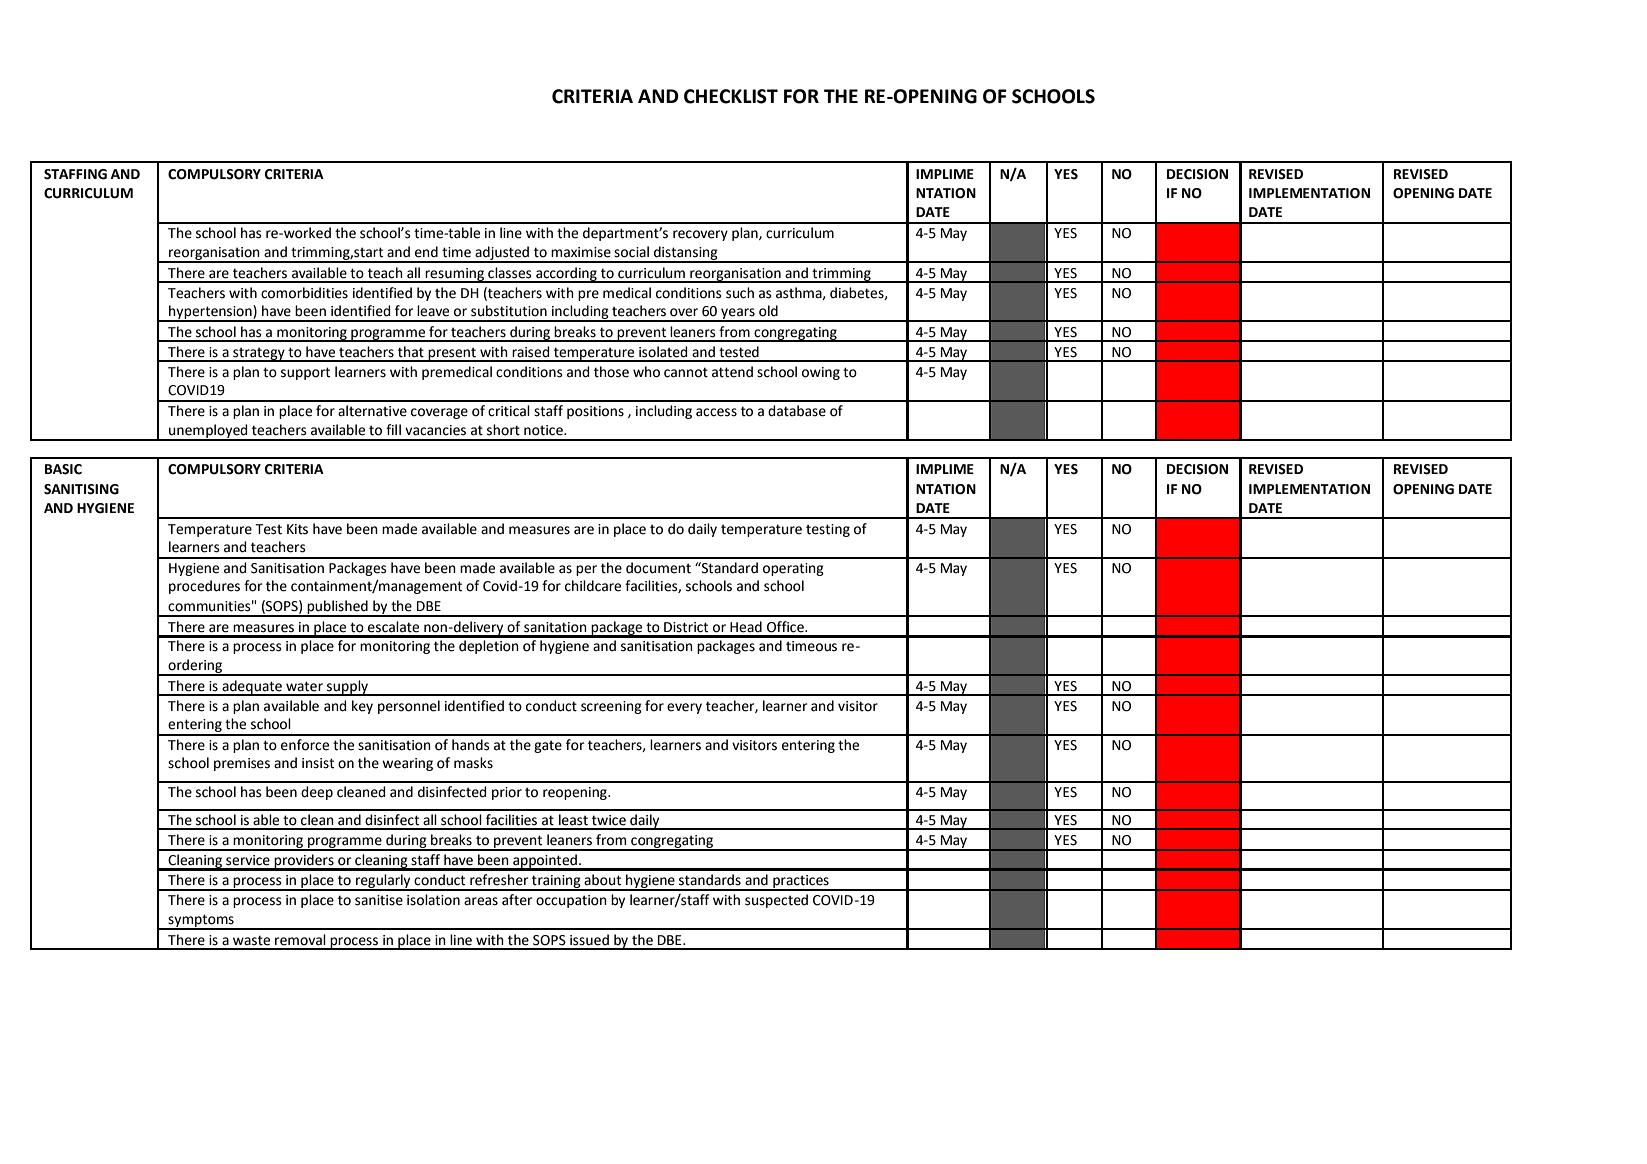 The image size is (1647, 1164). I want to click on adequate, so click(252, 688).
